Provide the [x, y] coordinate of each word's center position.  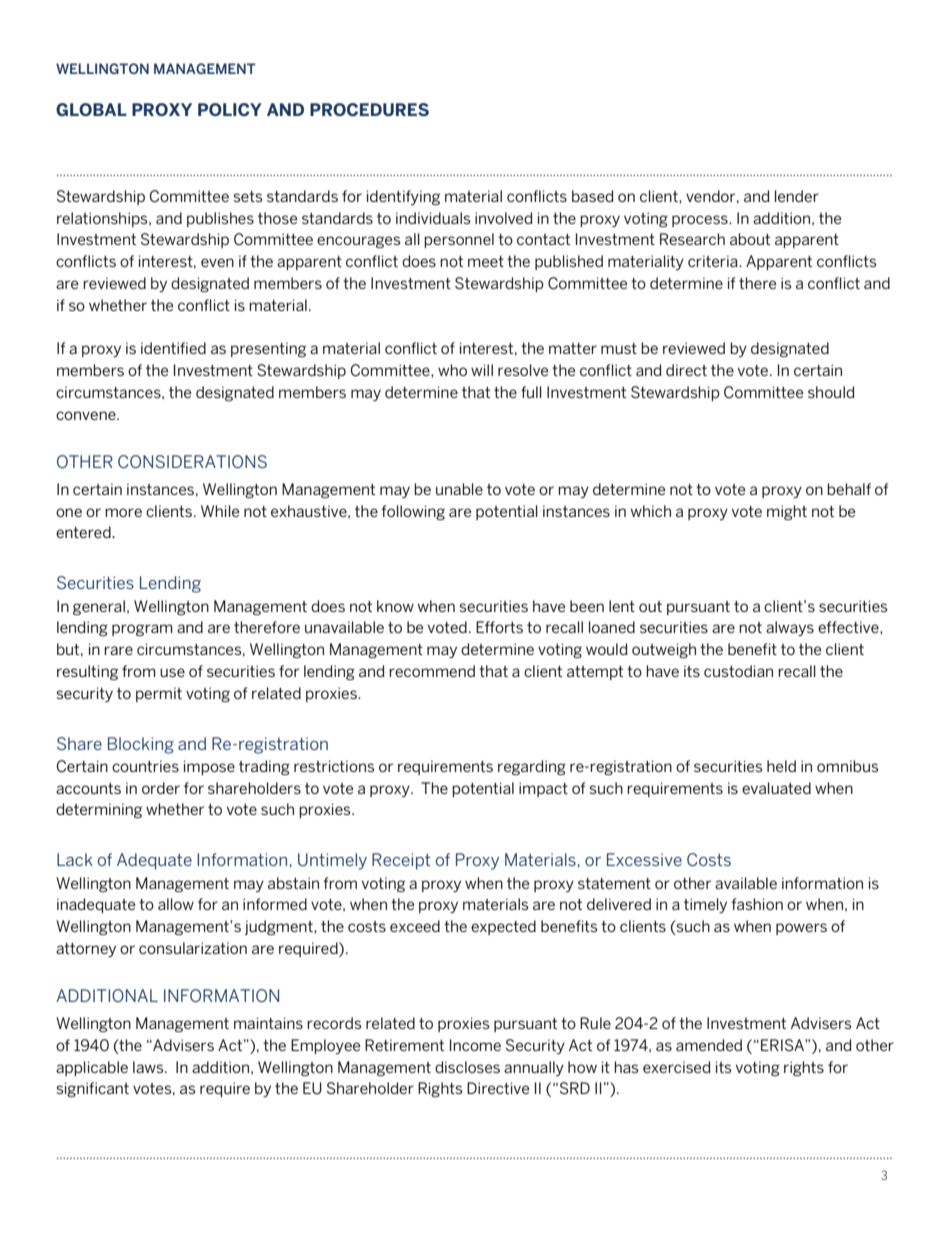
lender [797, 196]
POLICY [230, 109]
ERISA [783, 1045]
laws [149, 1067]
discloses [467, 1067]
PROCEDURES [369, 109]
